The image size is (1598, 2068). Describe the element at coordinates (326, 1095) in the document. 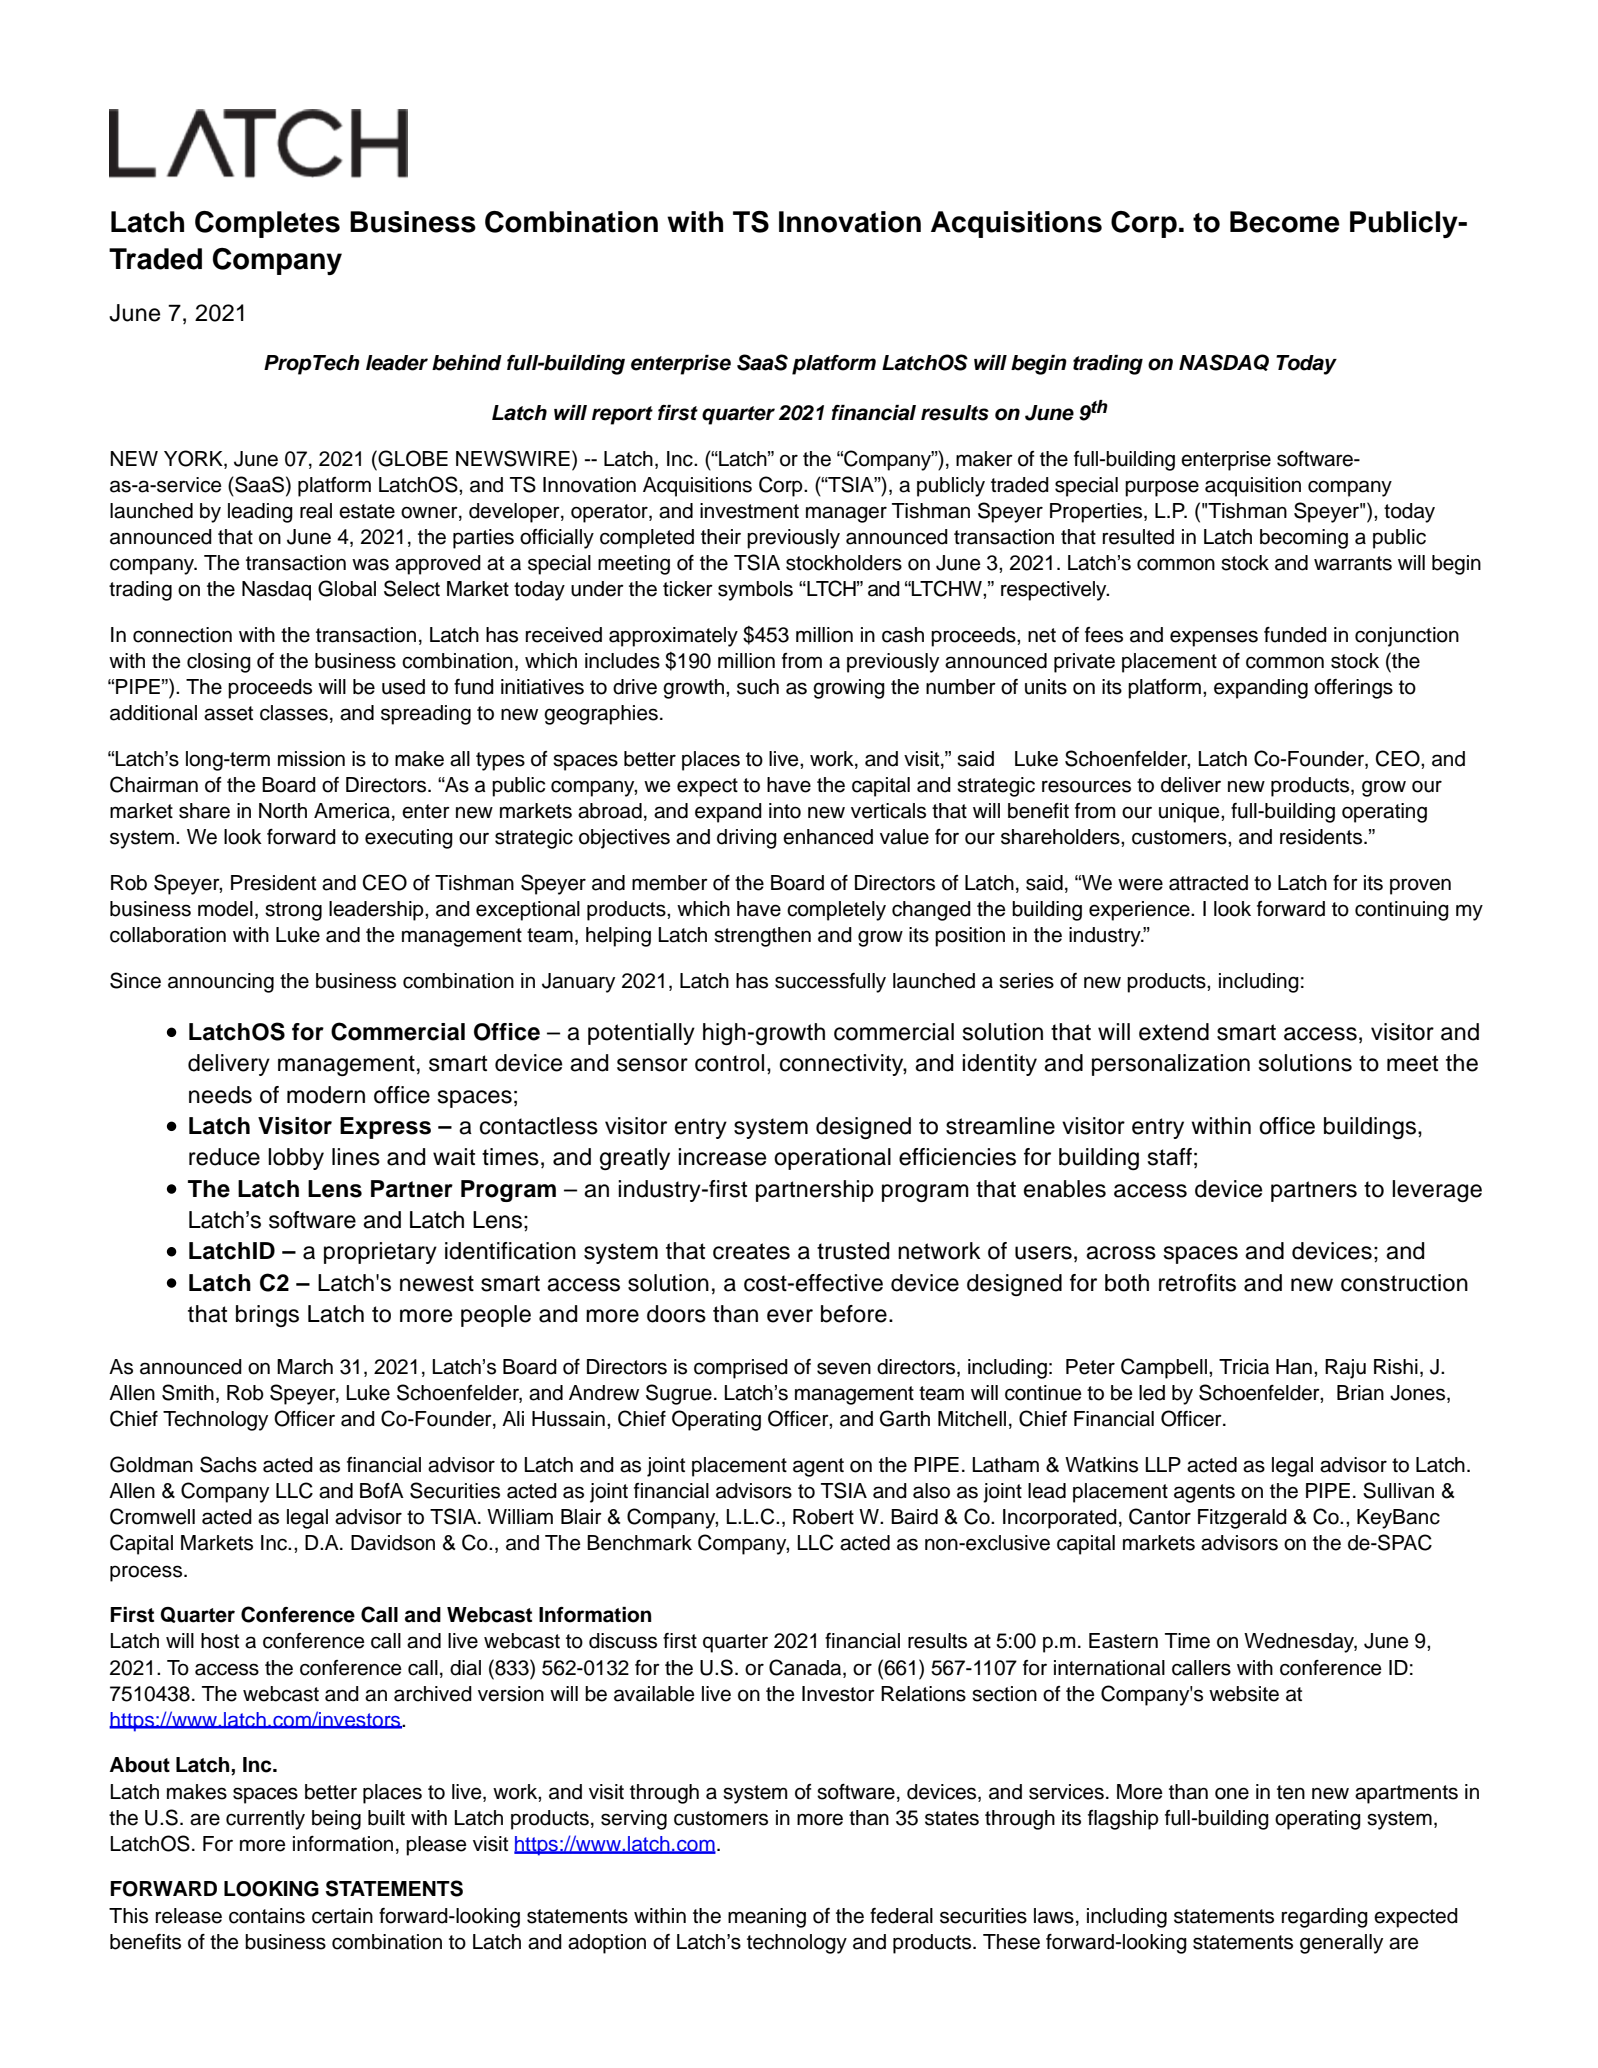

I see `modern` at that location.
